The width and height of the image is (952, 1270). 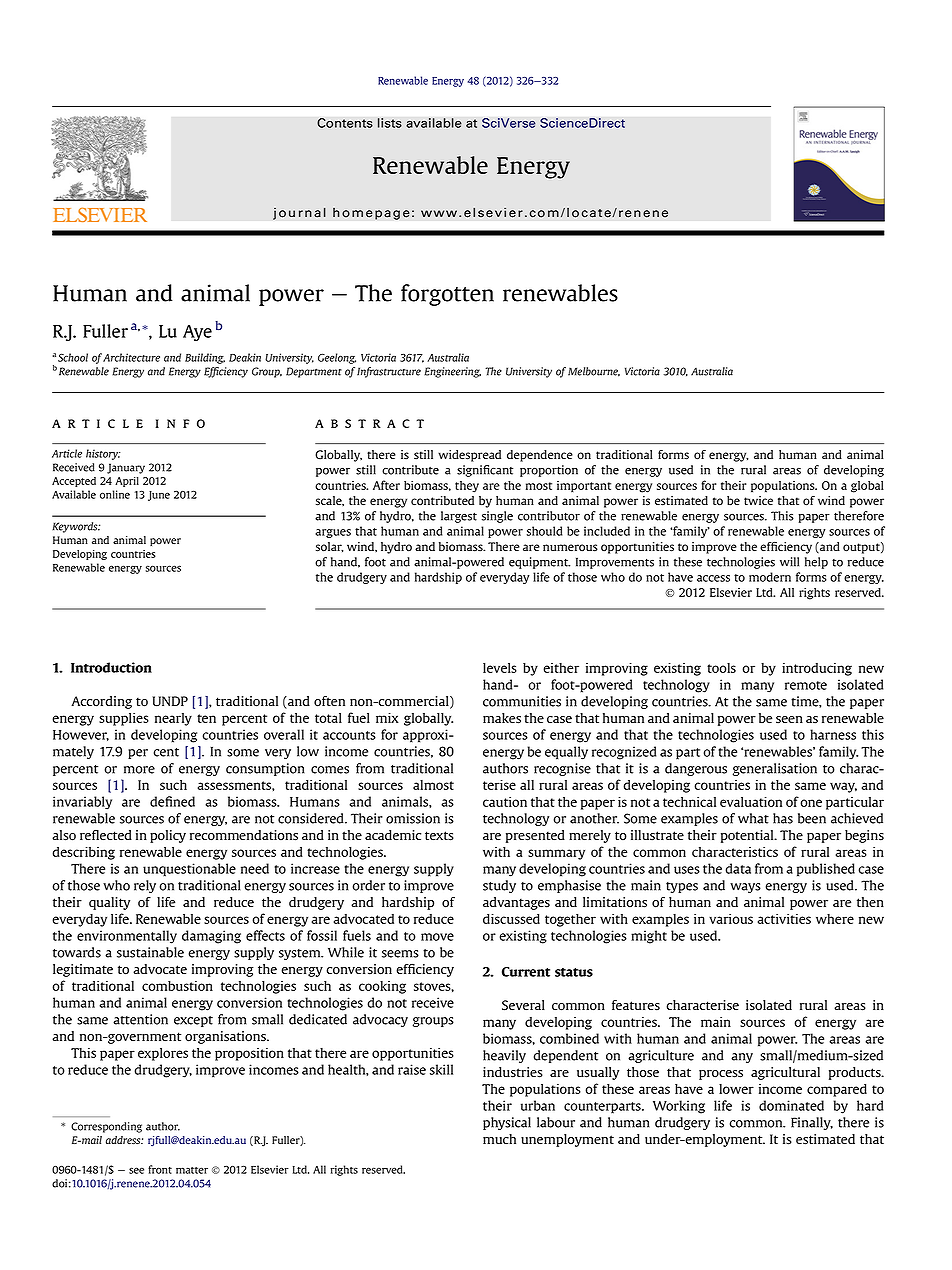 I want to click on what, so click(x=753, y=818).
